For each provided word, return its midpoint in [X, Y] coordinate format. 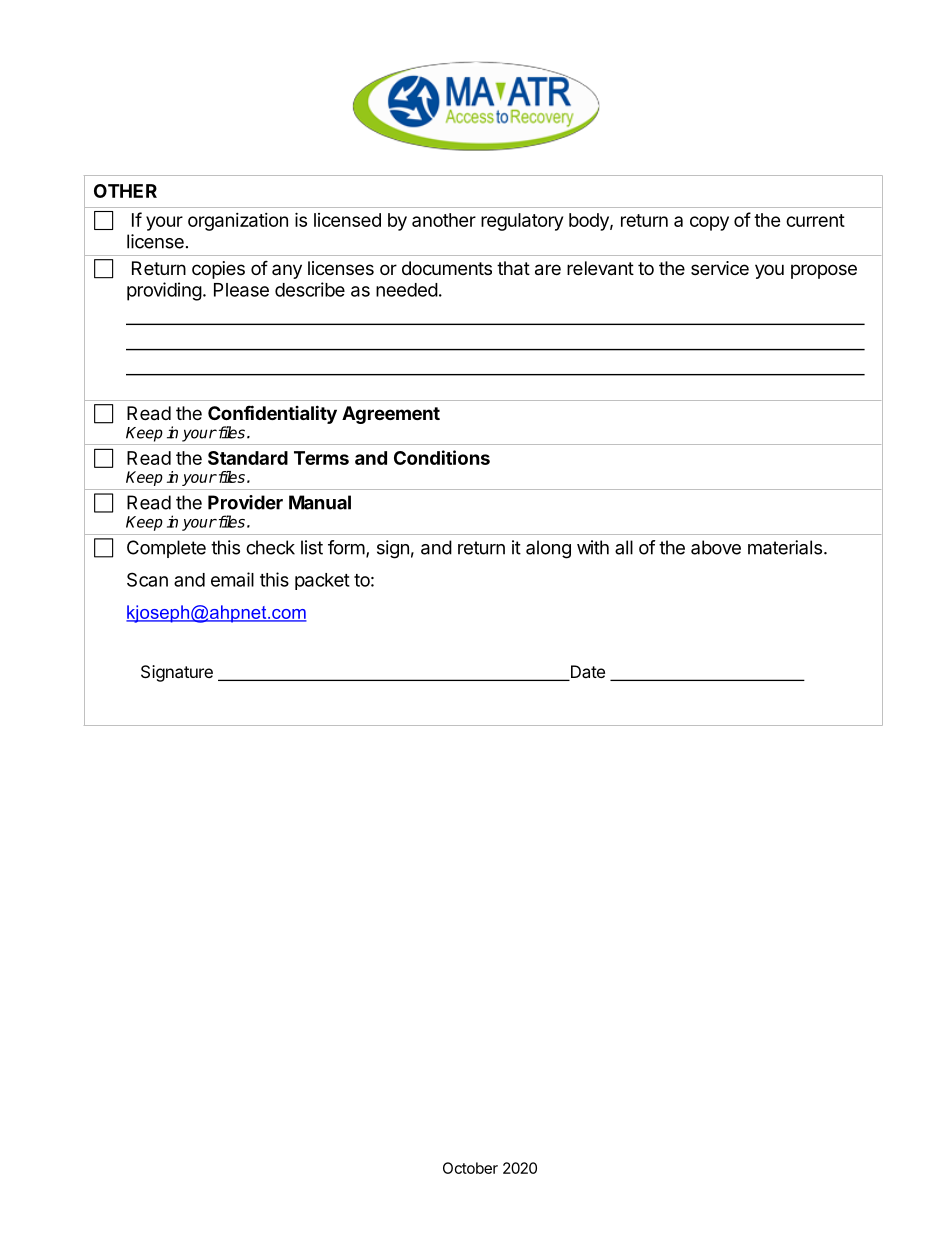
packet [322, 581]
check [270, 547]
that [513, 268]
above [716, 547]
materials [785, 547]
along [548, 549]
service [720, 268]
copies [218, 270]
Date [586, 673]
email [232, 579]
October [470, 1168]
